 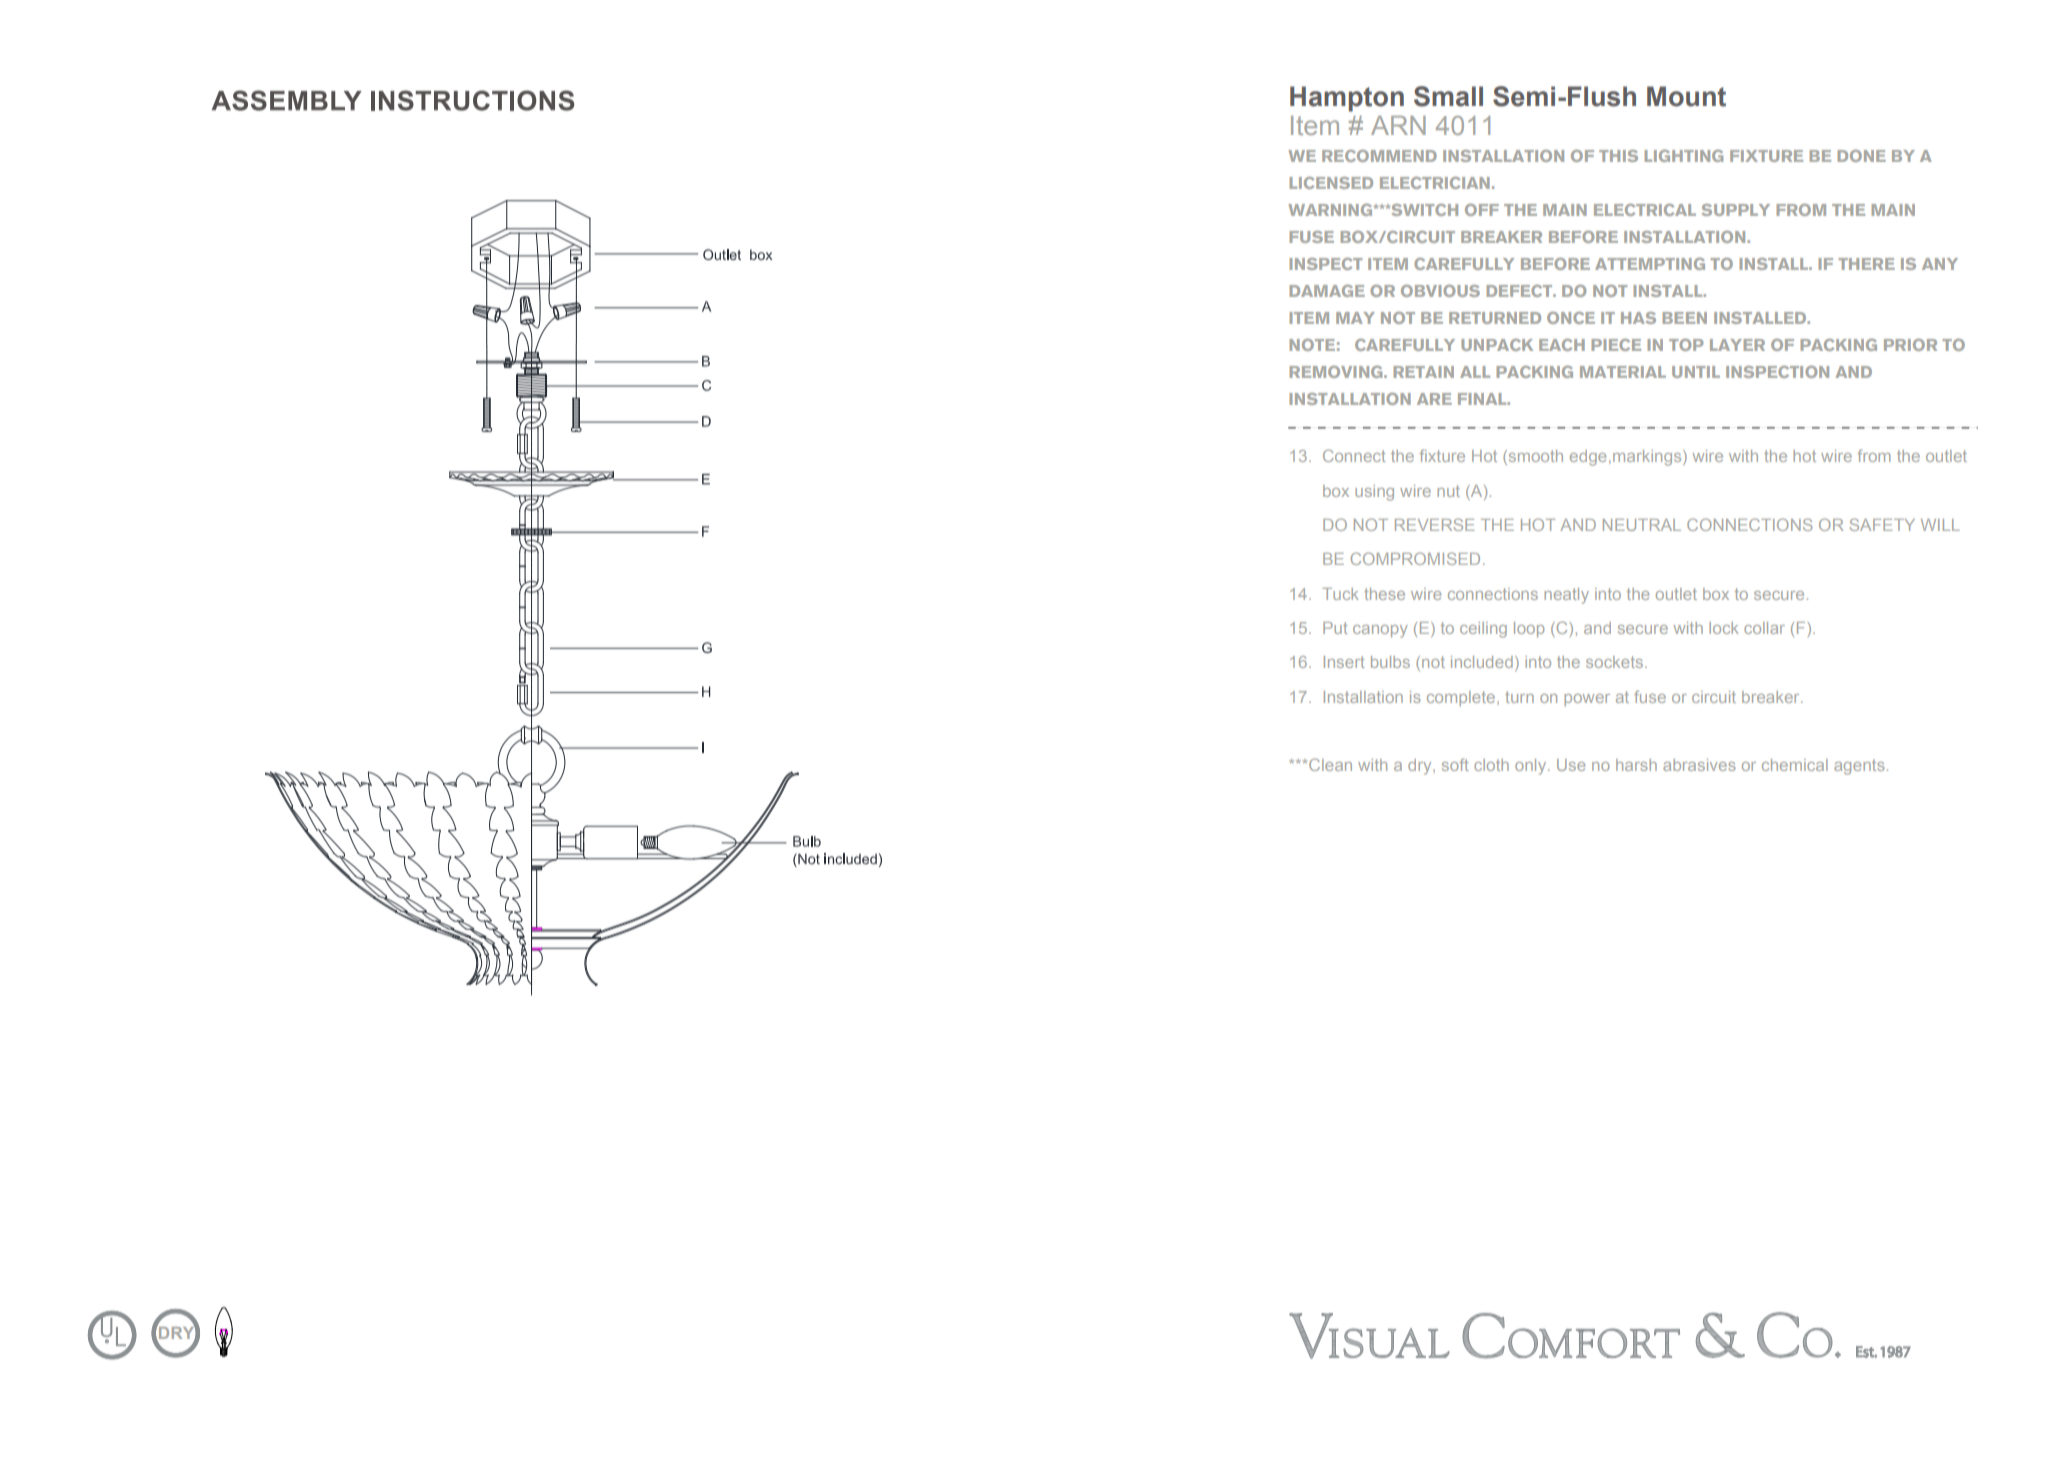 What do you see at coordinates (1650, 263) in the screenshot?
I see `ATTEMPTING` at bounding box center [1650, 263].
